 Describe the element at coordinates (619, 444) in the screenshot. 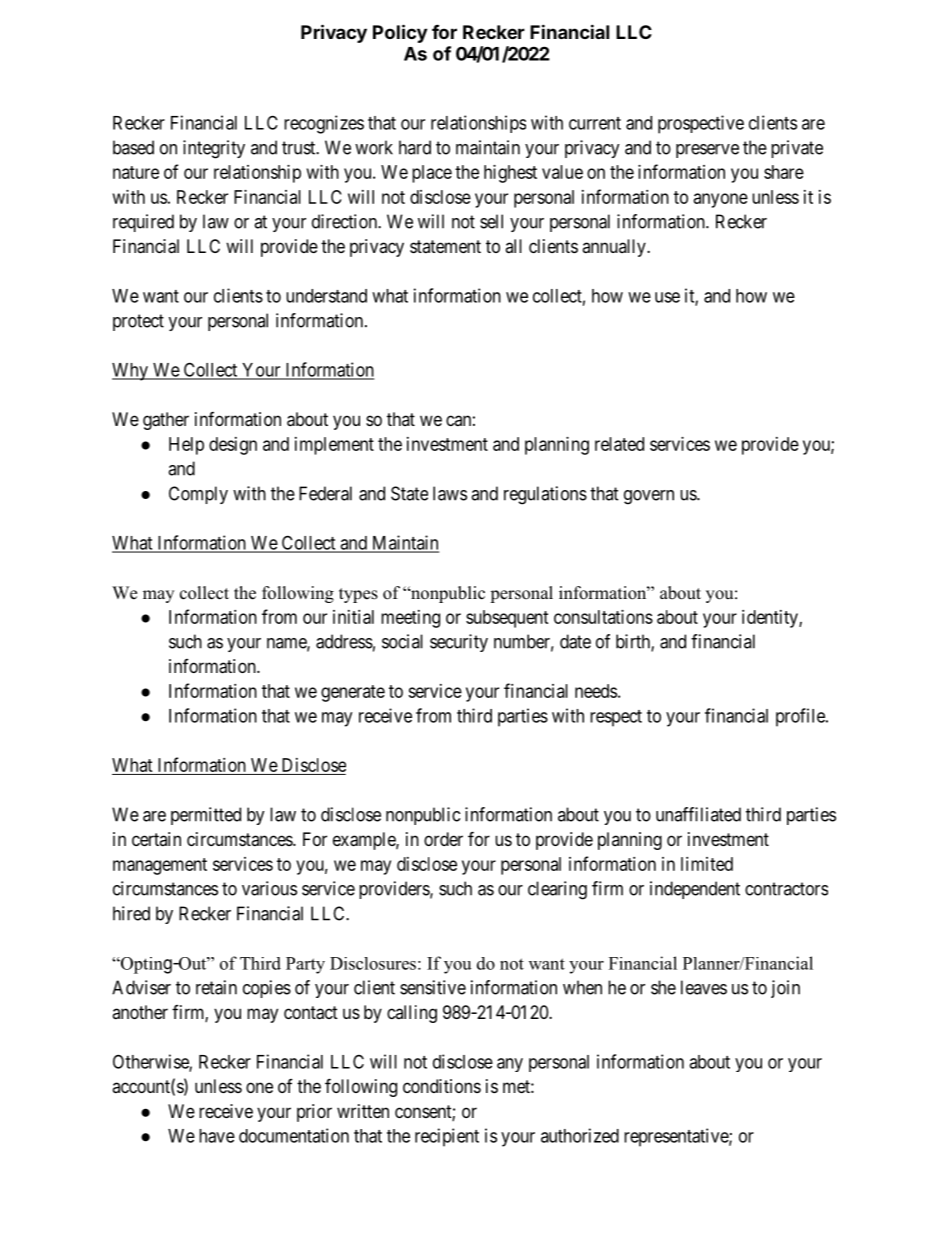

I see `related` at that location.
